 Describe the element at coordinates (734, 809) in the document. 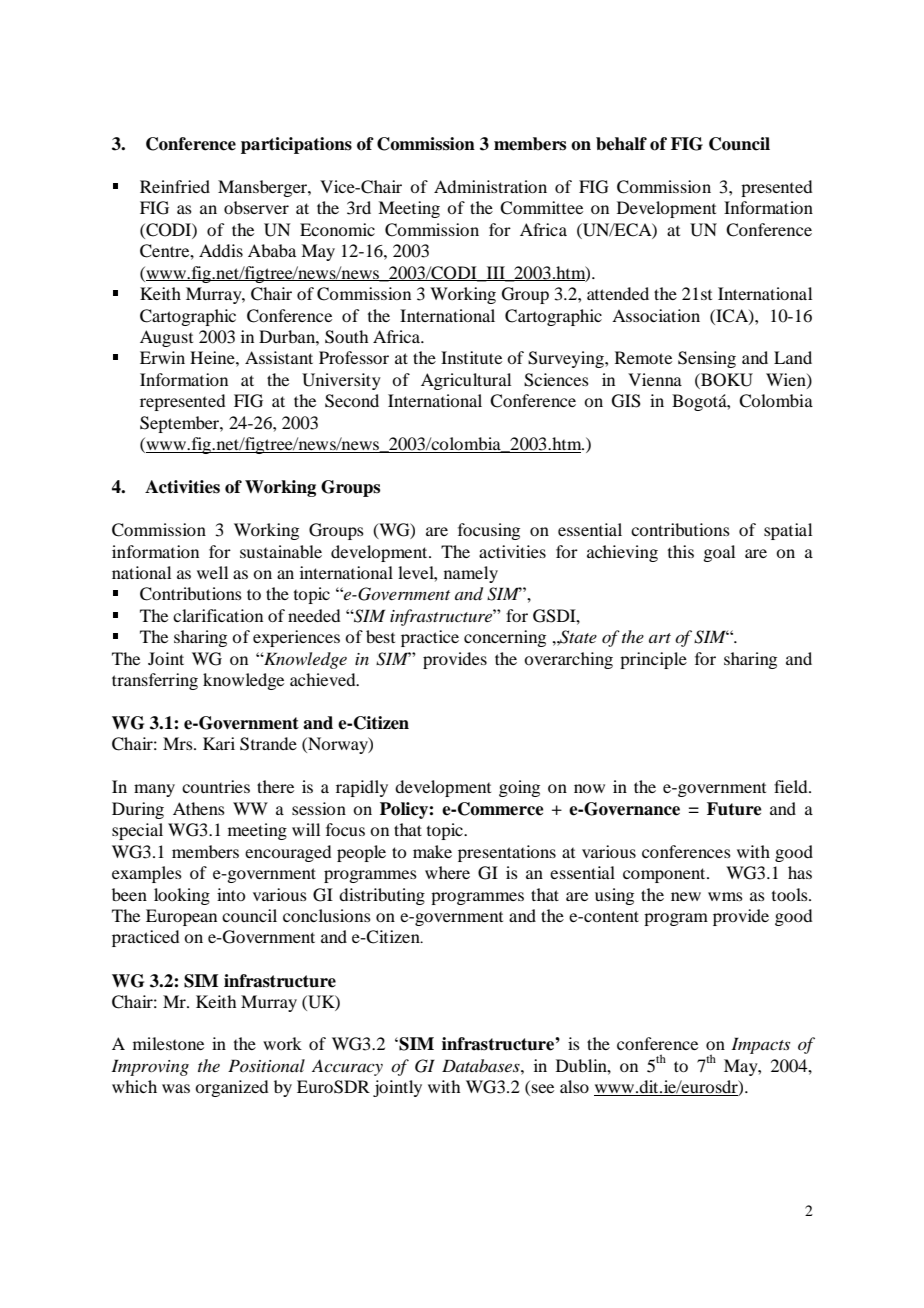

I see `Future` at that location.
